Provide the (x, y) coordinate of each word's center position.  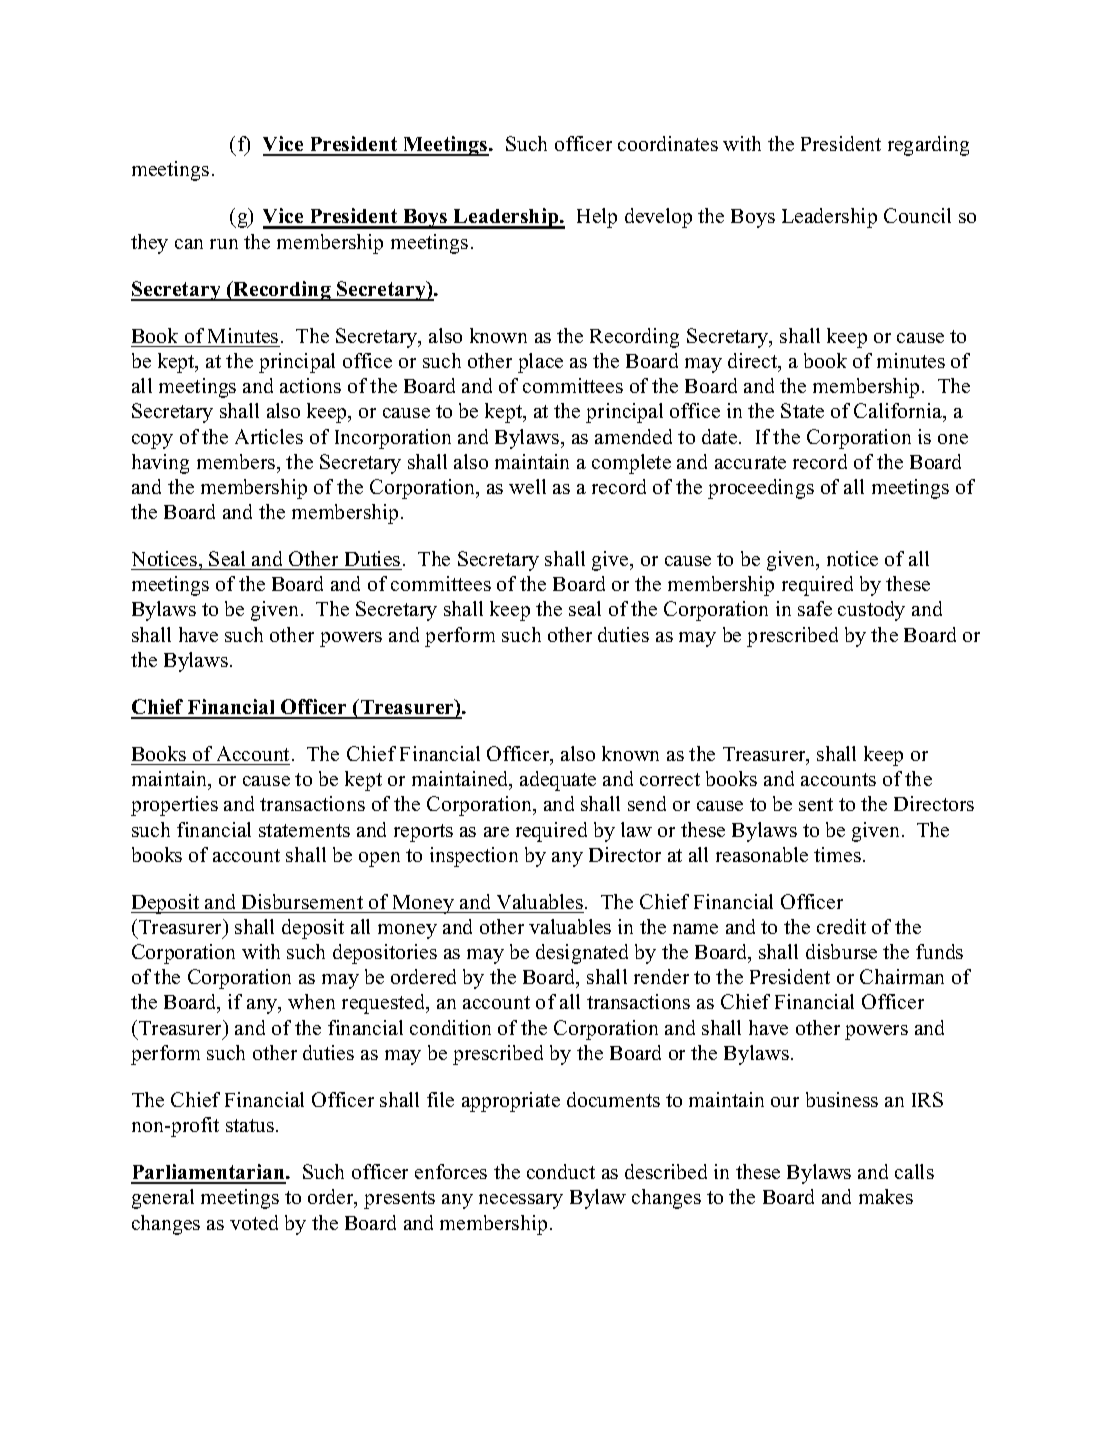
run (224, 244)
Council (917, 215)
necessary (521, 1201)
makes (886, 1196)
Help (597, 218)
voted (254, 1222)
